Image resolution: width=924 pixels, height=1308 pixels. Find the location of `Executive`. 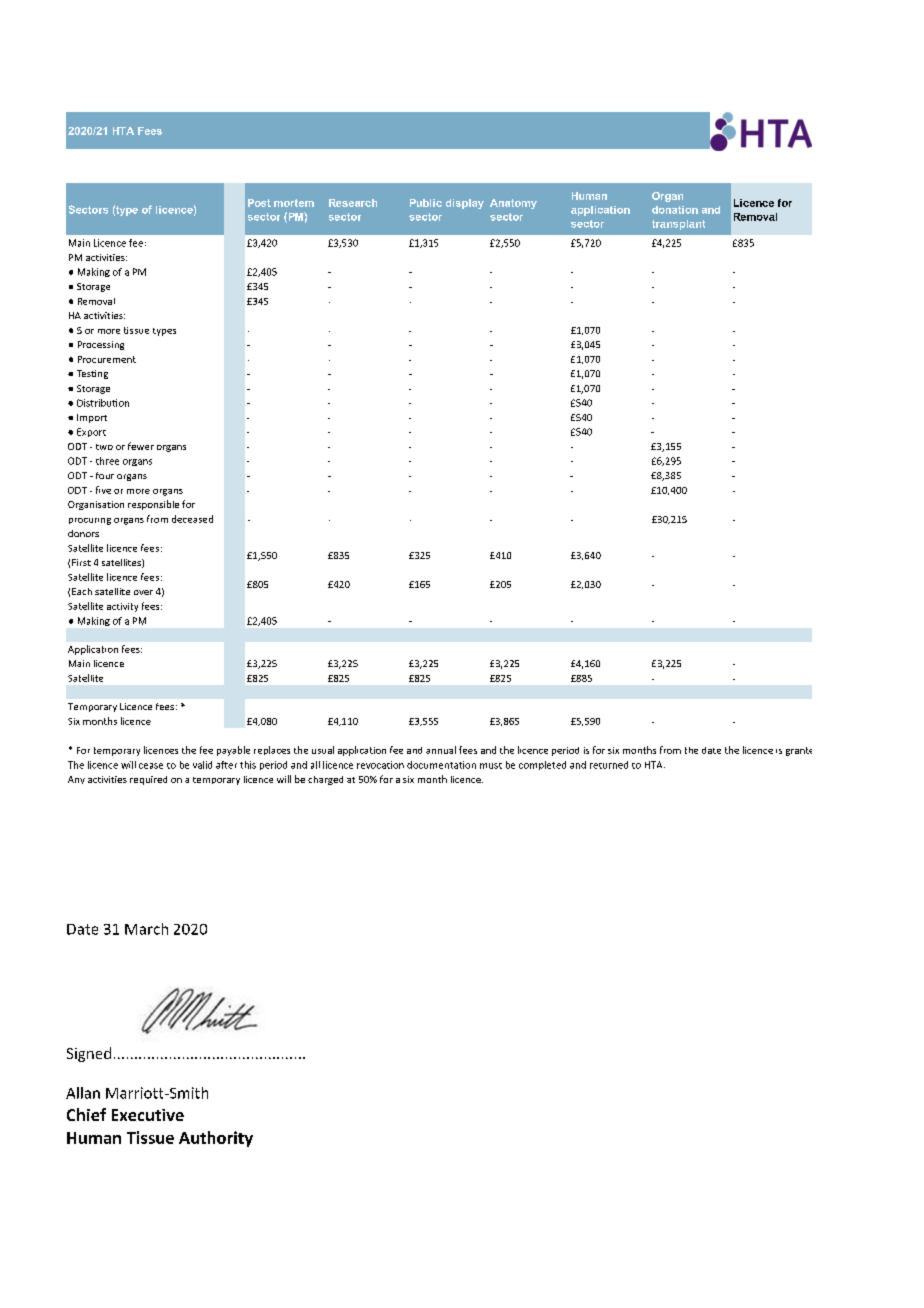

Executive is located at coordinates (148, 1115).
